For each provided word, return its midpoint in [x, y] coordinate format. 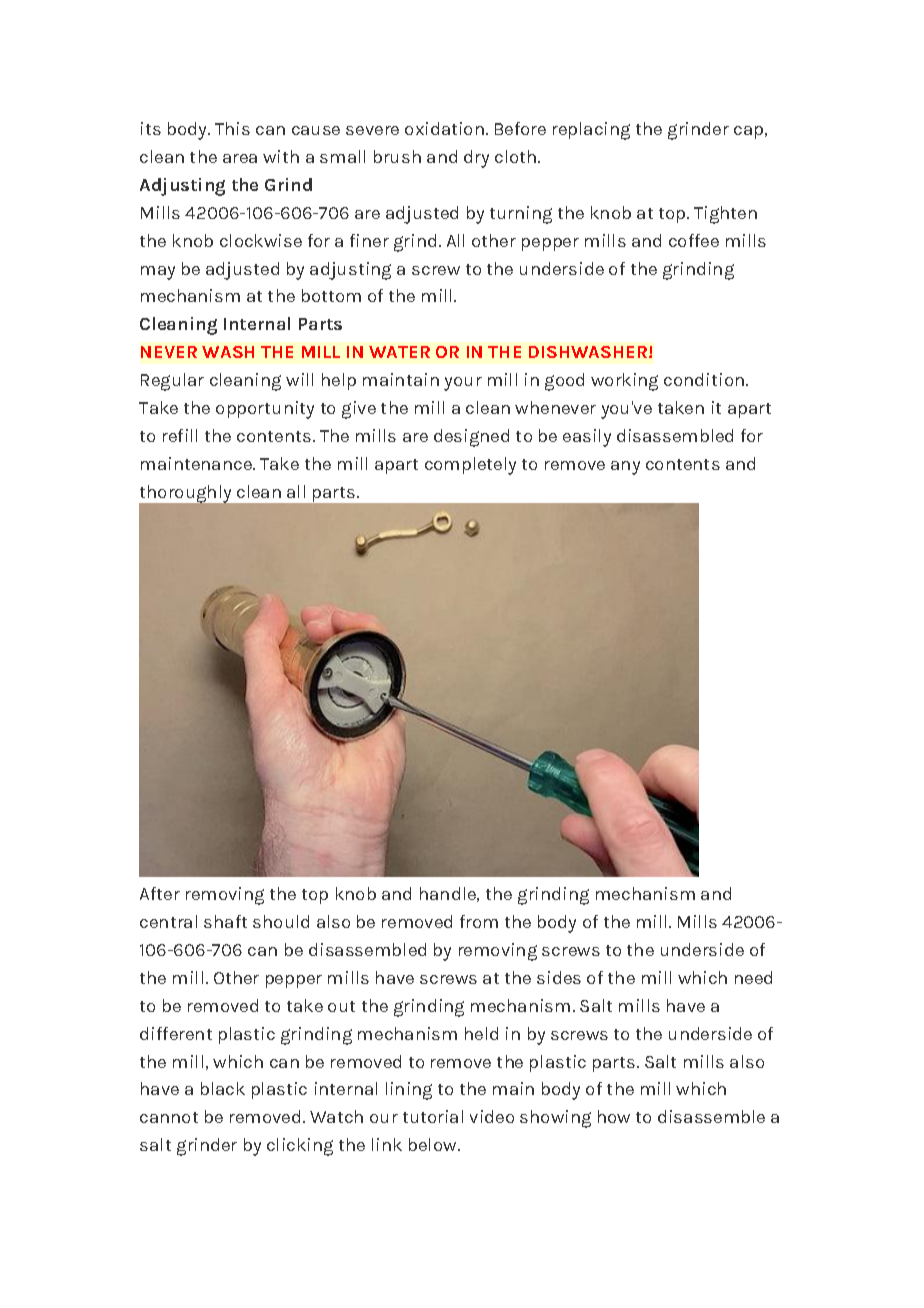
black [223, 1088]
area [240, 158]
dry [476, 159]
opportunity [265, 410]
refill [180, 435]
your [463, 384]
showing [555, 1119]
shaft [225, 921]
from [479, 921]
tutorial [433, 1116]
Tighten [725, 215]
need [753, 977]
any [625, 468]
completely [470, 466]
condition [704, 379]
